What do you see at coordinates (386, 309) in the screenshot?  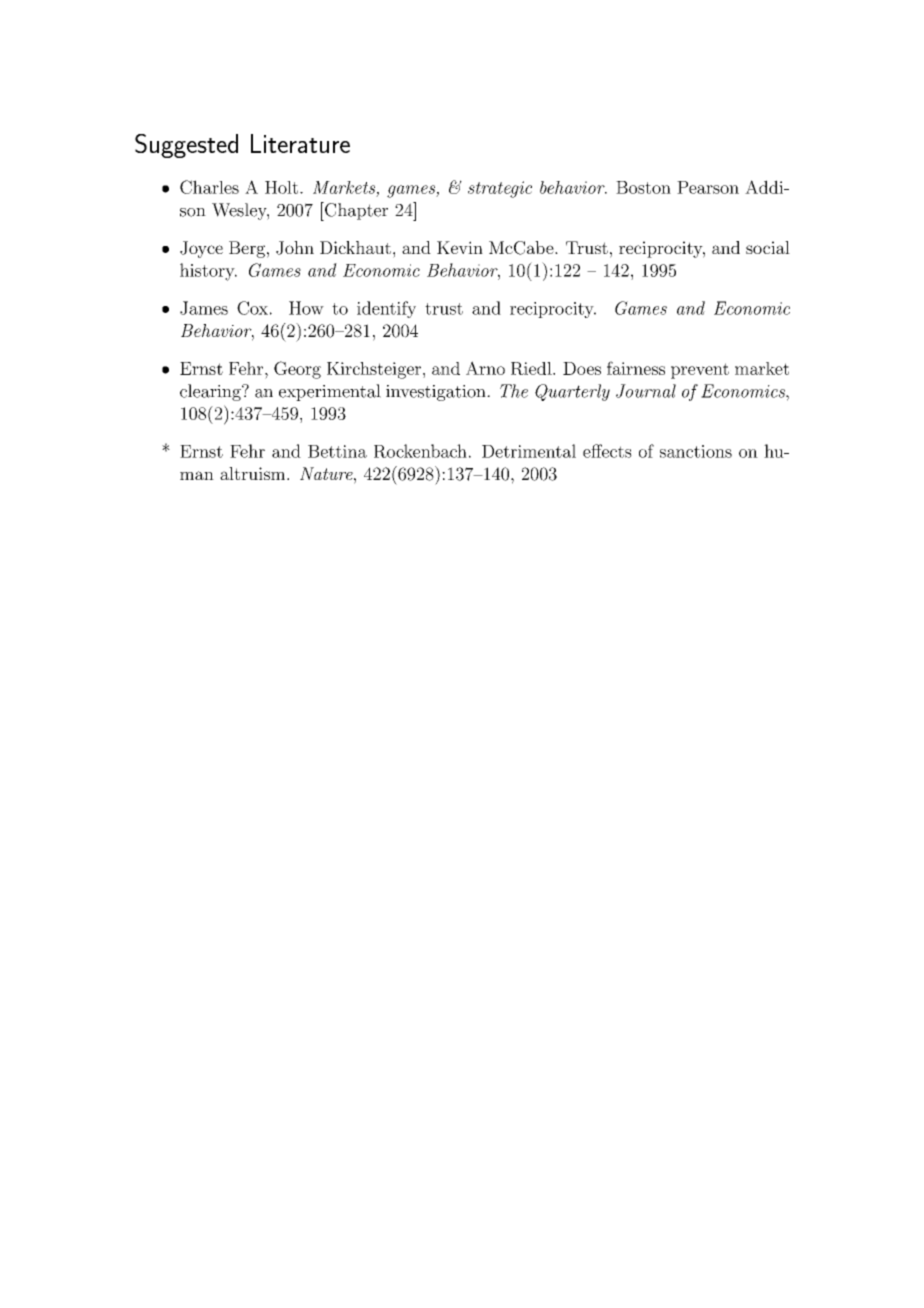 I see `identify` at bounding box center [386, 309].
